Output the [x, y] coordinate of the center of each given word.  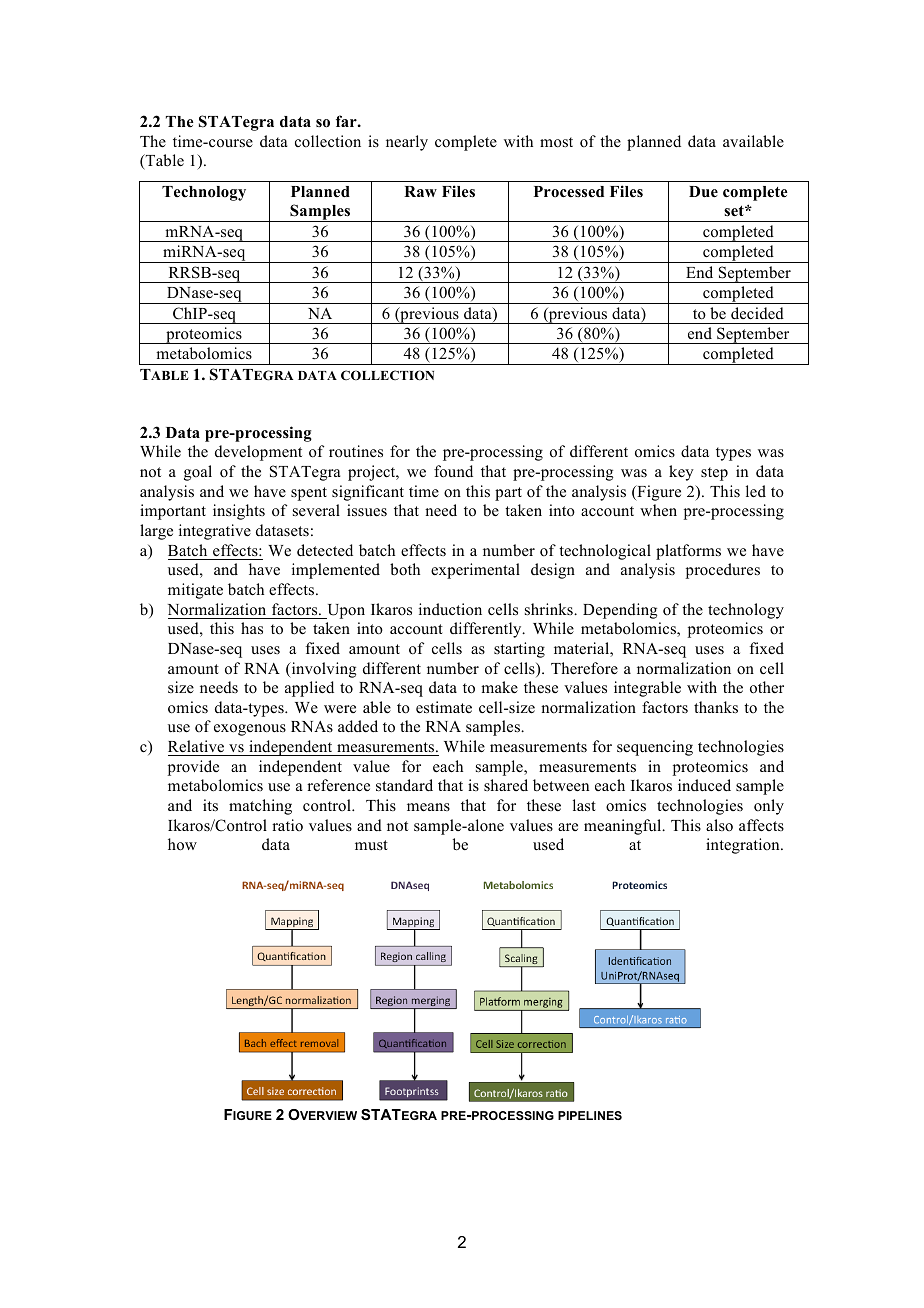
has [252, 628]
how [182, 844]
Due [703, 192]
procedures [723, 571]
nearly [407, 143]
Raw [420, 191]
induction [450, 609]
